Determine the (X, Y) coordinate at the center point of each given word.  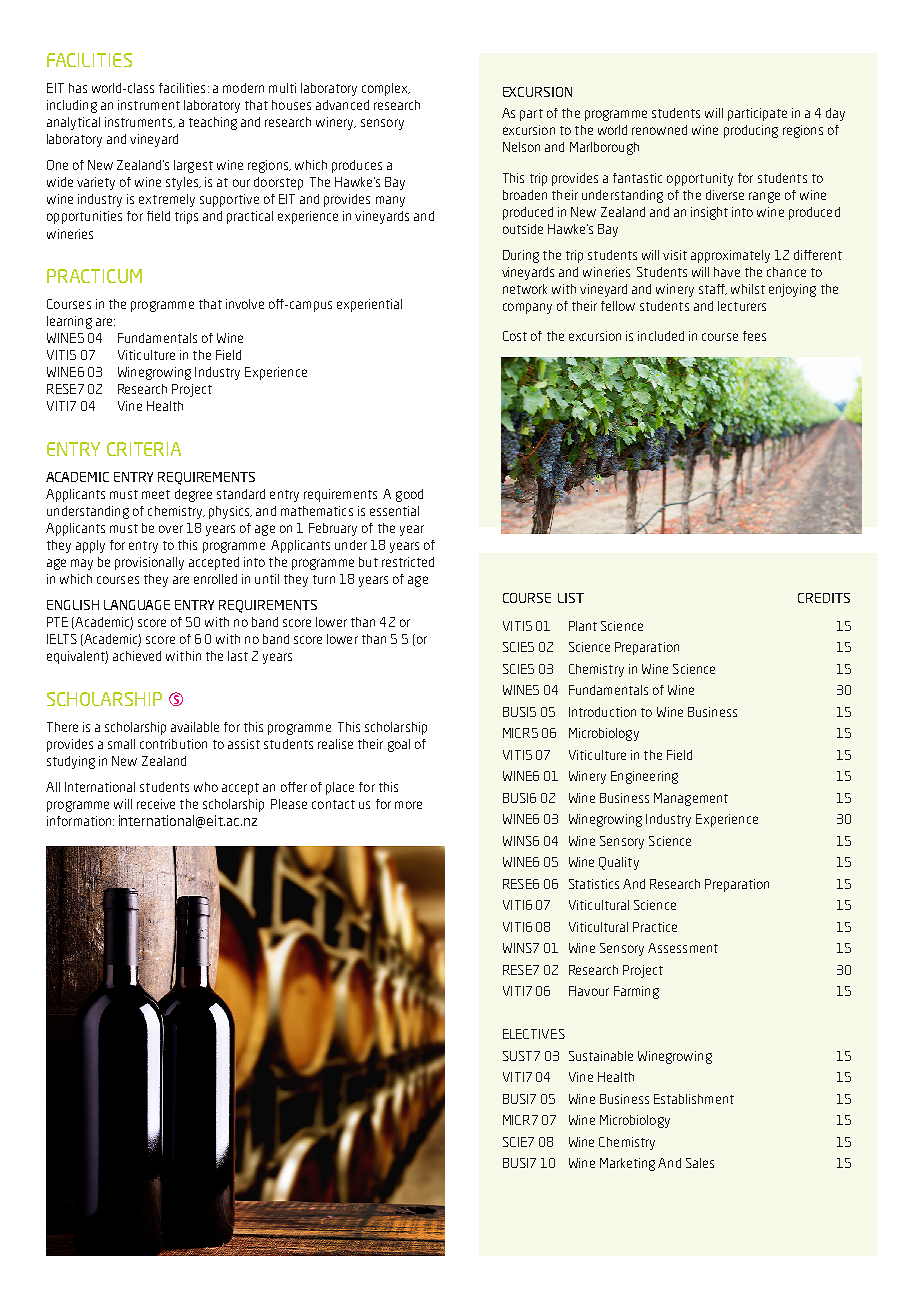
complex (386, 89)
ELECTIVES (534, 1034)
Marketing (627, 1164)
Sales (700, 1163)
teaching (213, 123)
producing (751, 131)
